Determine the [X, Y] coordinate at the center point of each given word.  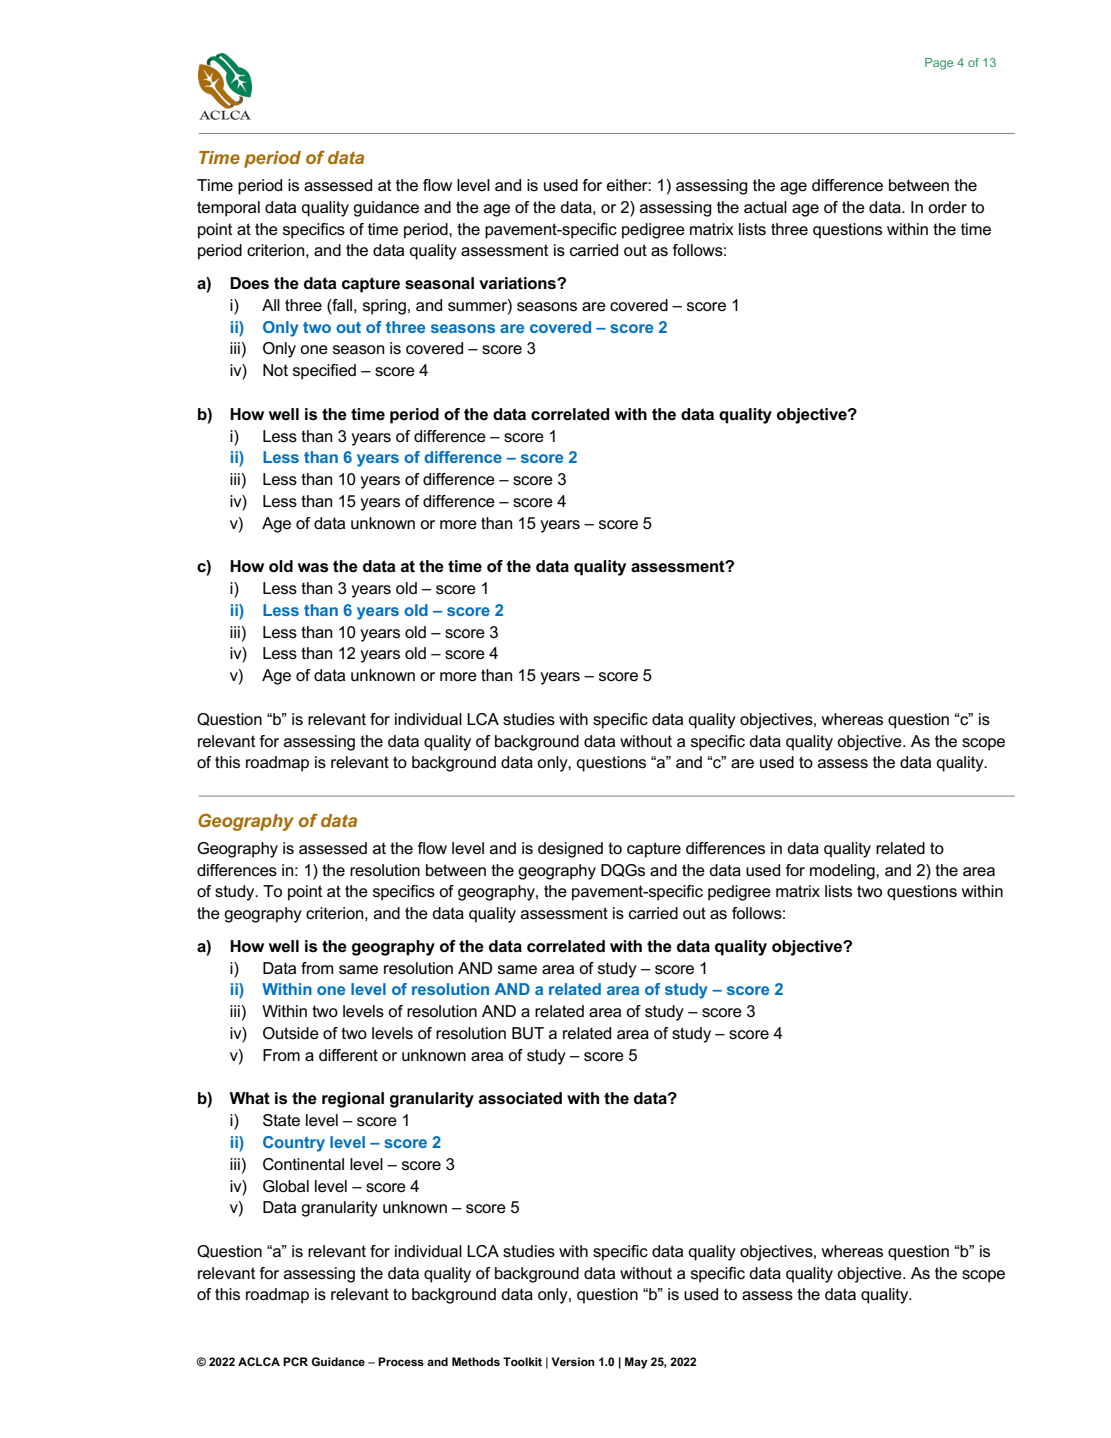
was [313, 567]
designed [570, 850]
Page [939, 64]
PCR [295, 1361]
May [636, 1363]
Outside [291, 1033]
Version [573, 1361]
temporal [228, 209]
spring [384, 307]
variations [518, 283]
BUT [528, 1033]
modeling [843, 872]
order [947, 207]
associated [520, 1098]
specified [324, 372]
